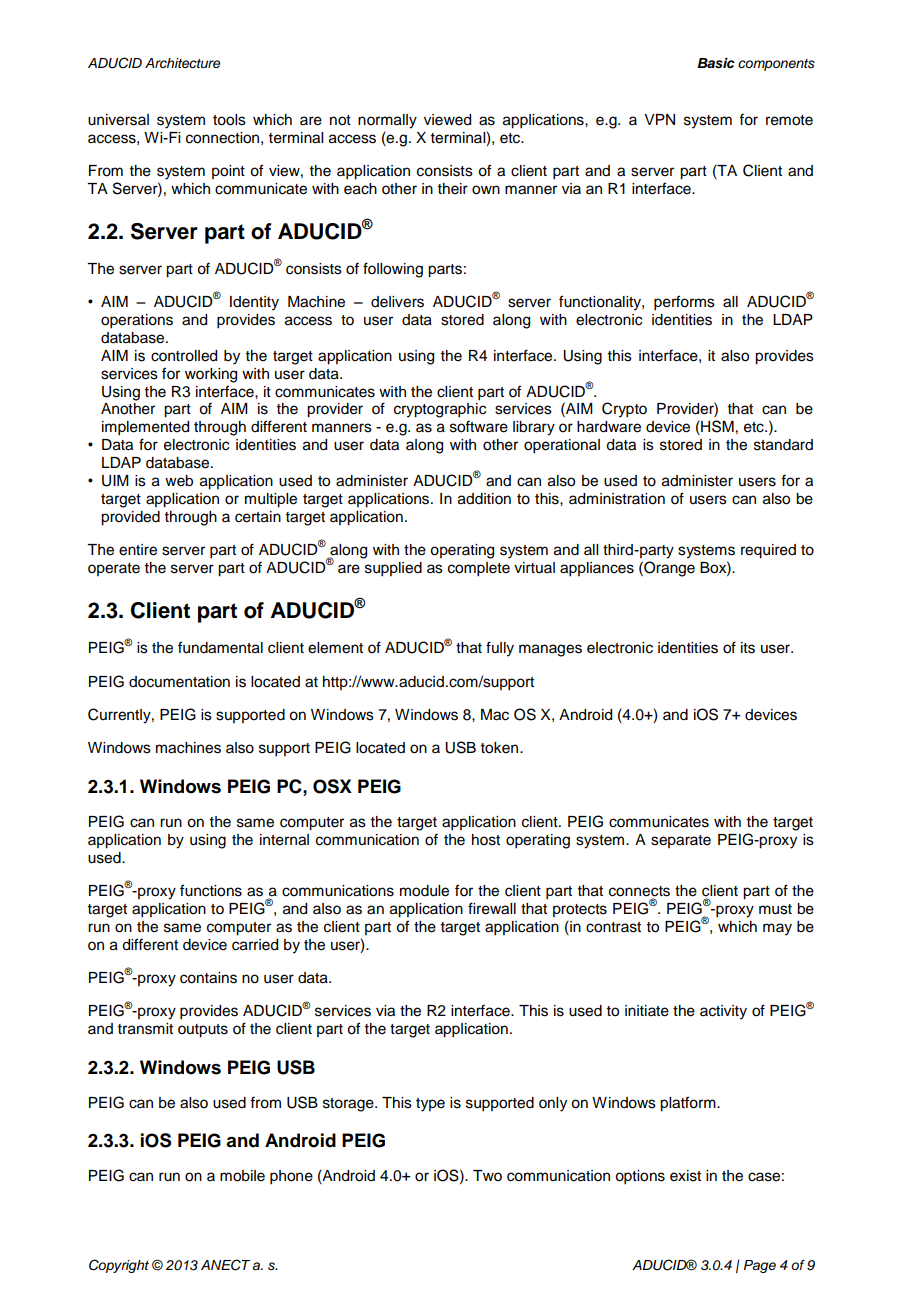 The height and width of the page is (1308, 924). What do you see at coordinates (500, 649) in the page?
I see `fully` at bounding box center [500, 649].
